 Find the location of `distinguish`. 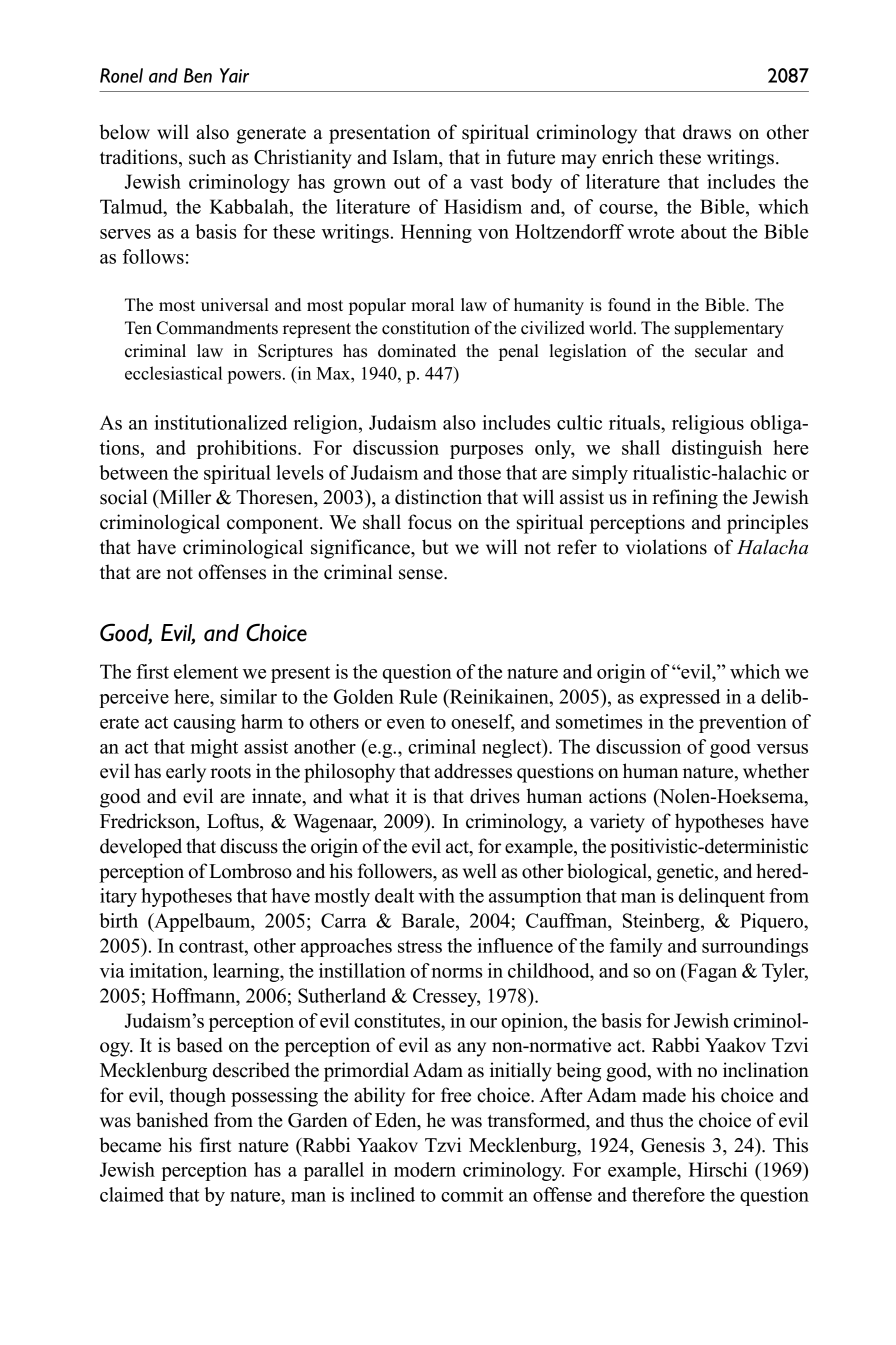

distinguish is located at coordinates (717, 449).
